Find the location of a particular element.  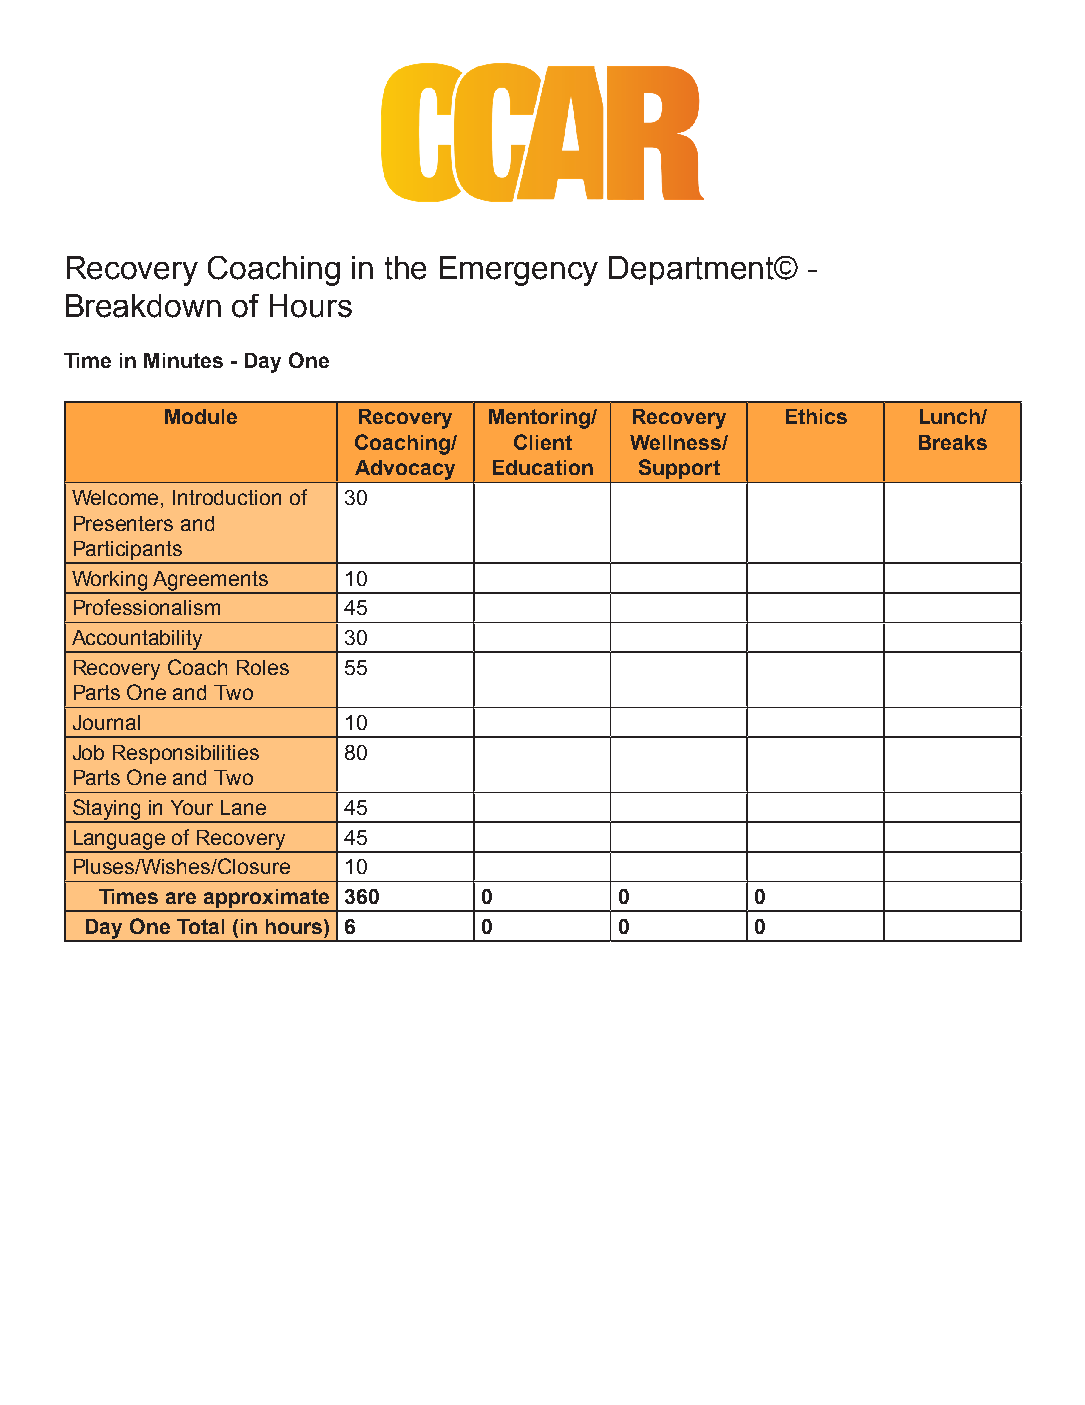

Emergency is located at coordinates (519, 271).
